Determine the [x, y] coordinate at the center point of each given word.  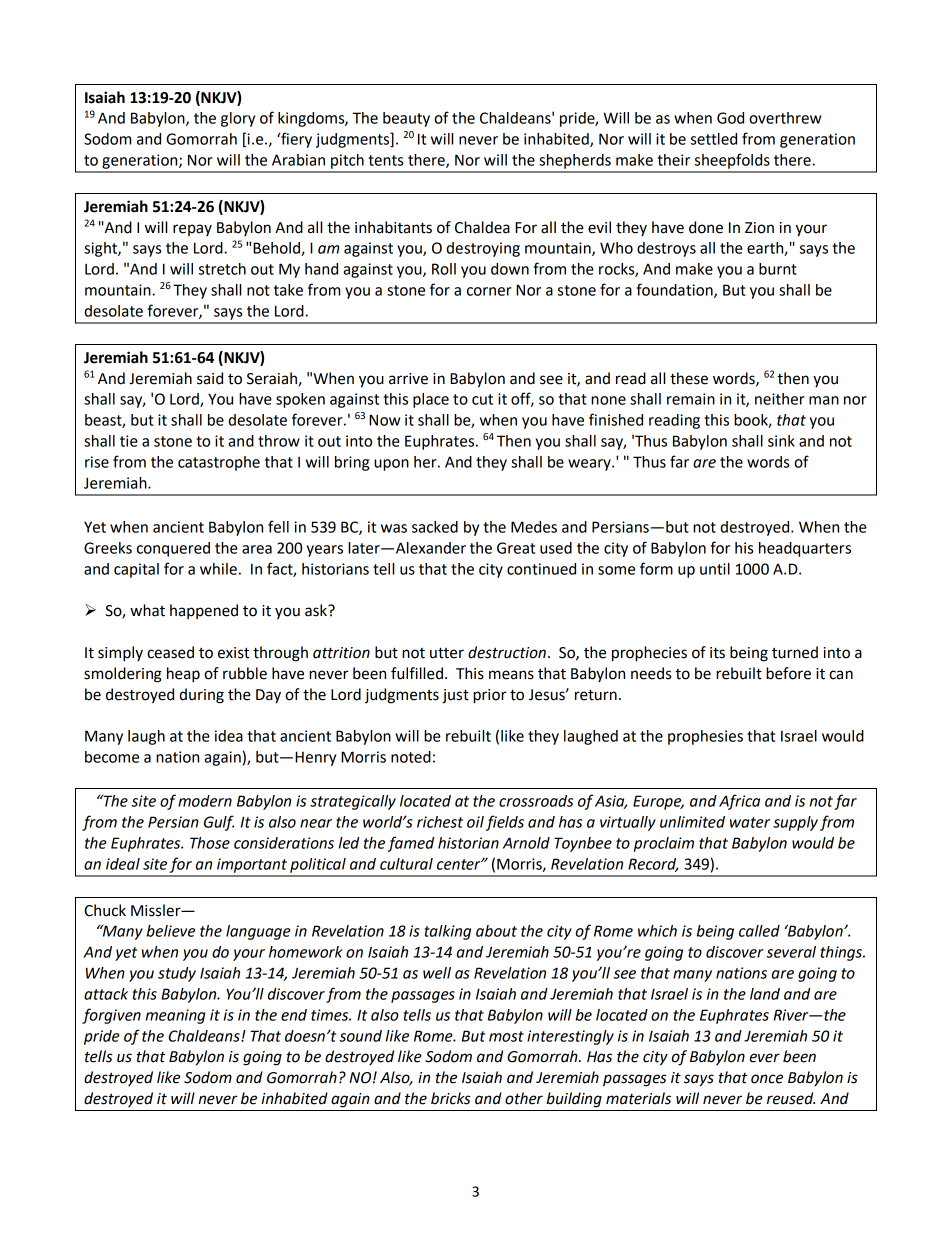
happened [204, 611]
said [210, 378]
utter [447, 653]
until [715, 569]
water [750, 822]
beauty [406, 119]
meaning [175, 1016]
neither [780, 399]
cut [482, 399]
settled [714, 139]
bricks [451, 1098]
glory [238, 119]
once [767, 1079]
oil [475, 822]
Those [210, 843]
